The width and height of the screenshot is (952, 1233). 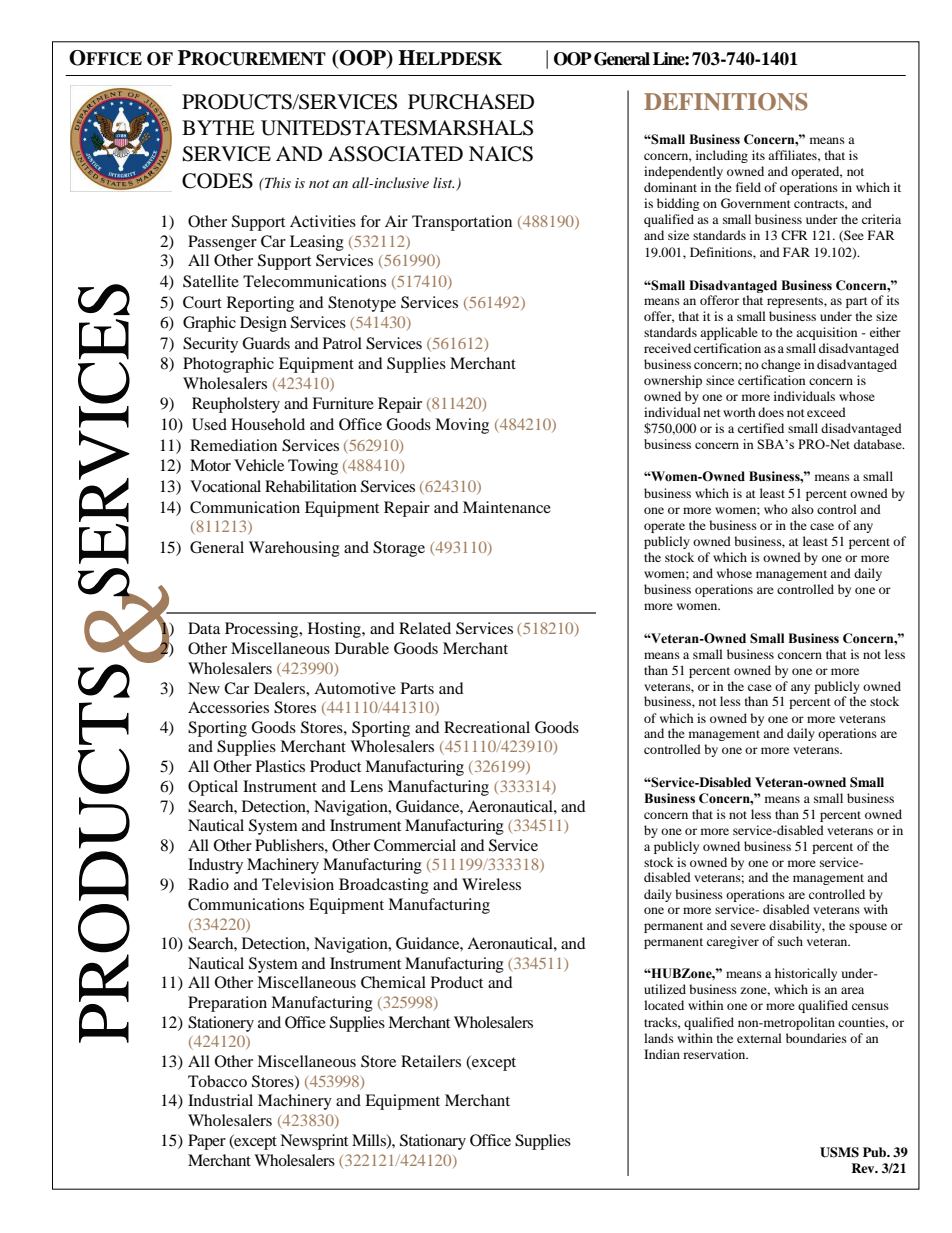 I want to click on change, so click(x=781, y=365).
